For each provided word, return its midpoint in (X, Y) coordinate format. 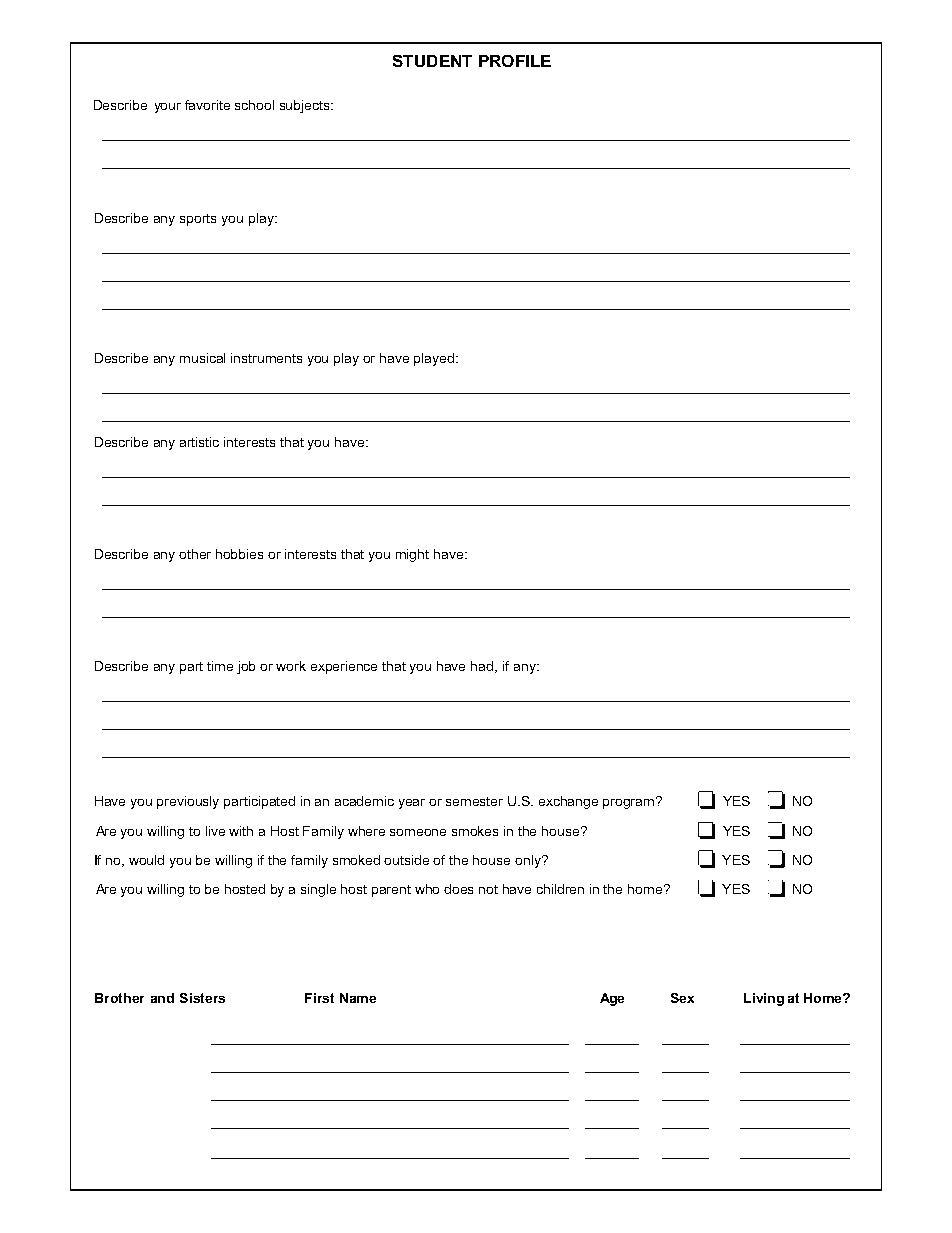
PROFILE (515, 61)
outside (406, 860)
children (560, 889)
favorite (207, 105)
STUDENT (432, 61)
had (483, 667)
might (412, 555)
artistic (199, 442)
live (215, 831)
